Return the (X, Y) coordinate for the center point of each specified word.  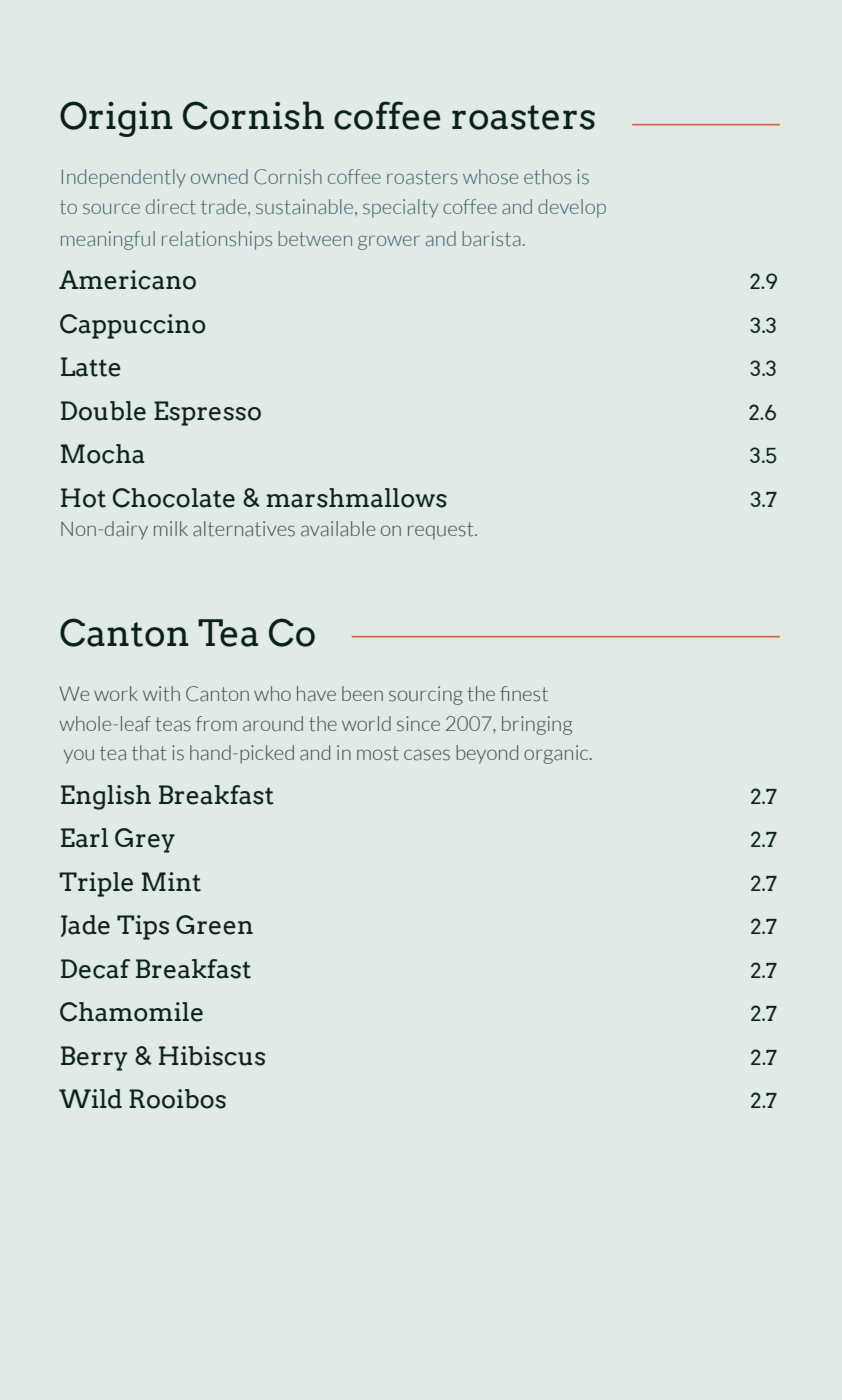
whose (490, 177)
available (338, 529)
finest (524, 694)
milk (171, 528)
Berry (94, 1058)
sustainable (306, 207)
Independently (124, 178)
